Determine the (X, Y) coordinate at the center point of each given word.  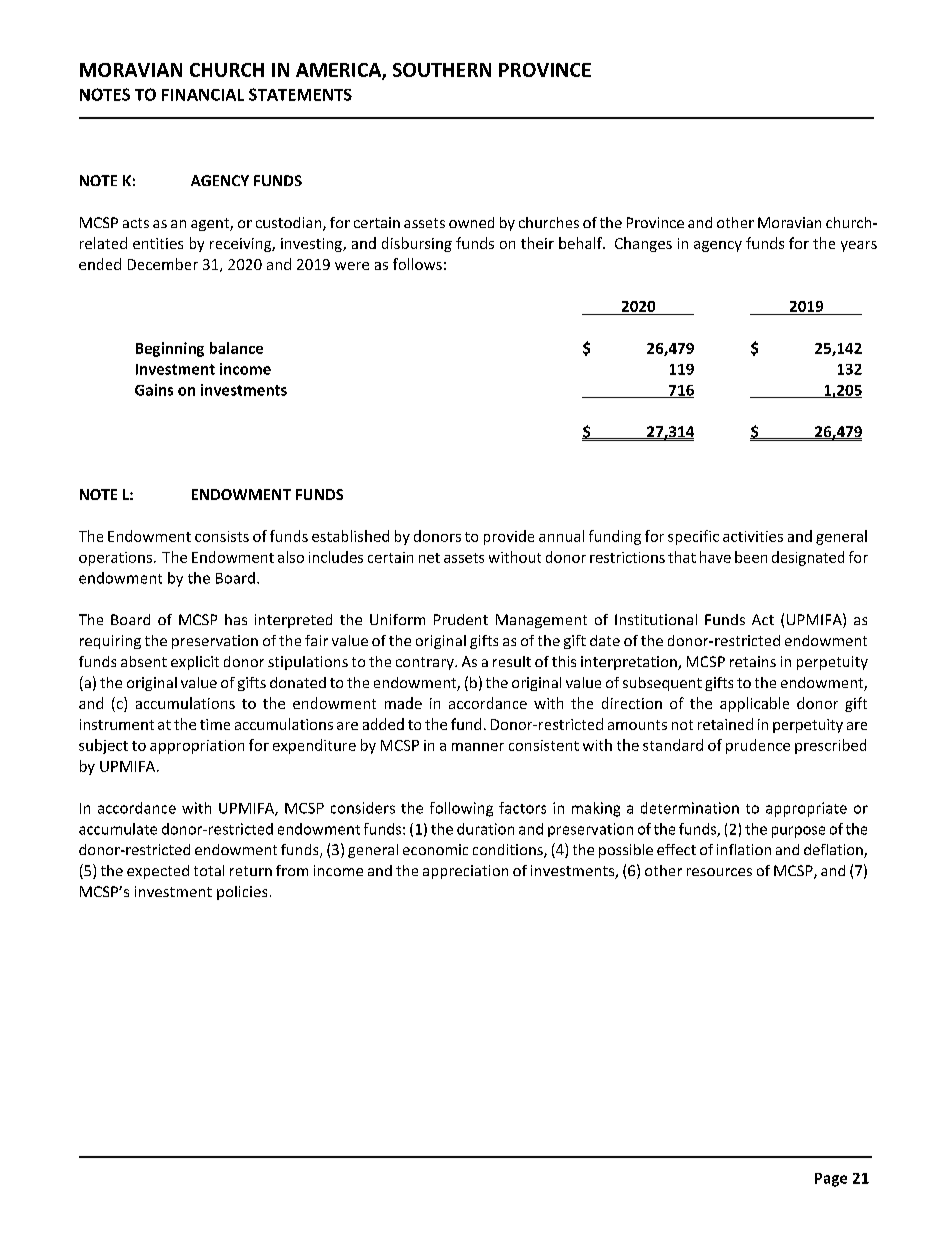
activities (753, 536)
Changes (643, 244)
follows (417, 264)
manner (478, 747)
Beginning (170, 349)
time (215, 724)
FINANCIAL (203, 95)
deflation (834, 851)
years (859, 246)
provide (509, 537)
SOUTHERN (442, 70)
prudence (758, 746)
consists (222, 536)
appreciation (465, 872)
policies (242, 893)
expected (158, 872)
